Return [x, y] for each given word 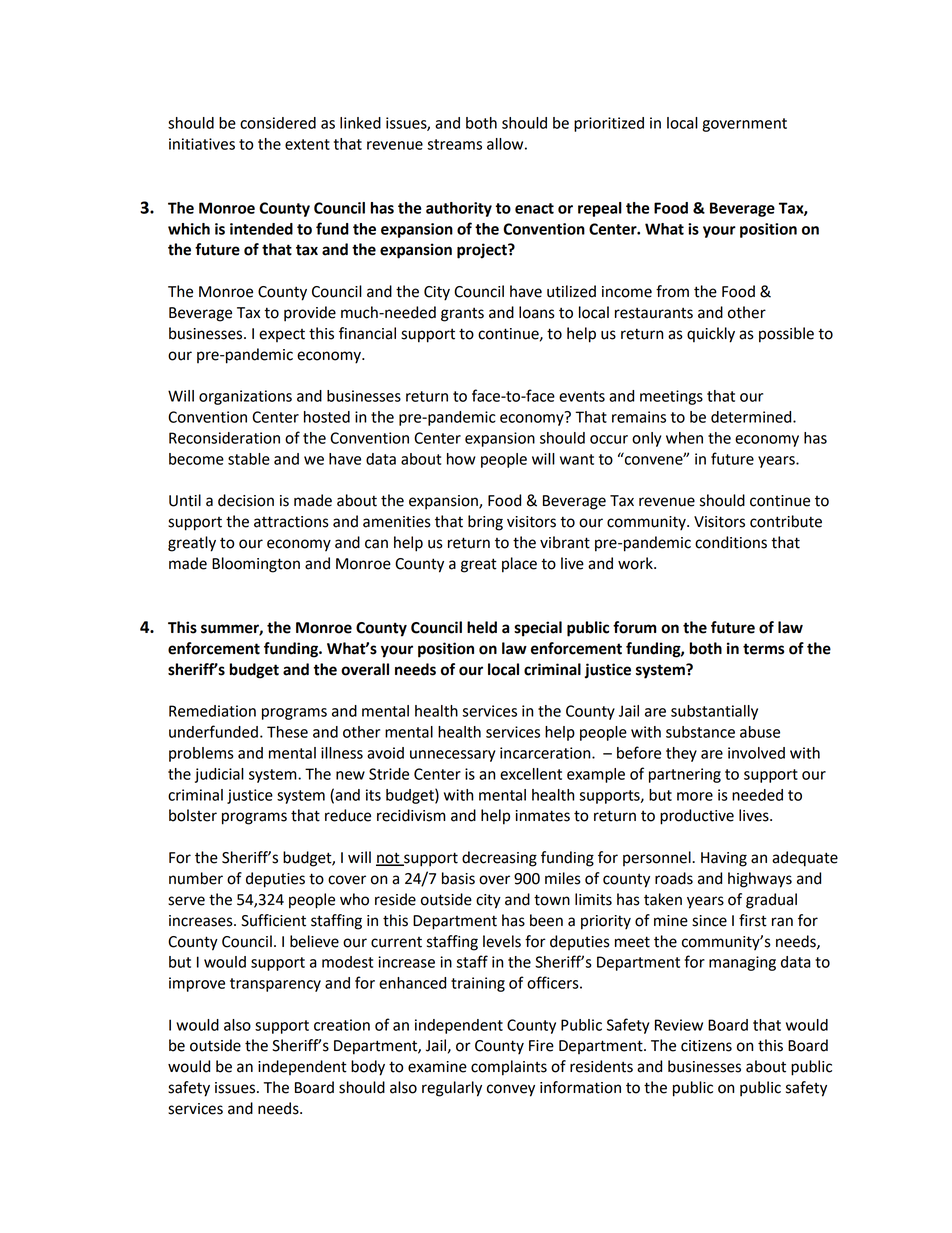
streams [454, 144]
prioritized [609, 124]
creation [342, 1025]
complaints [509, 1068]
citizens [706, 1046]
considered [278, 123]
